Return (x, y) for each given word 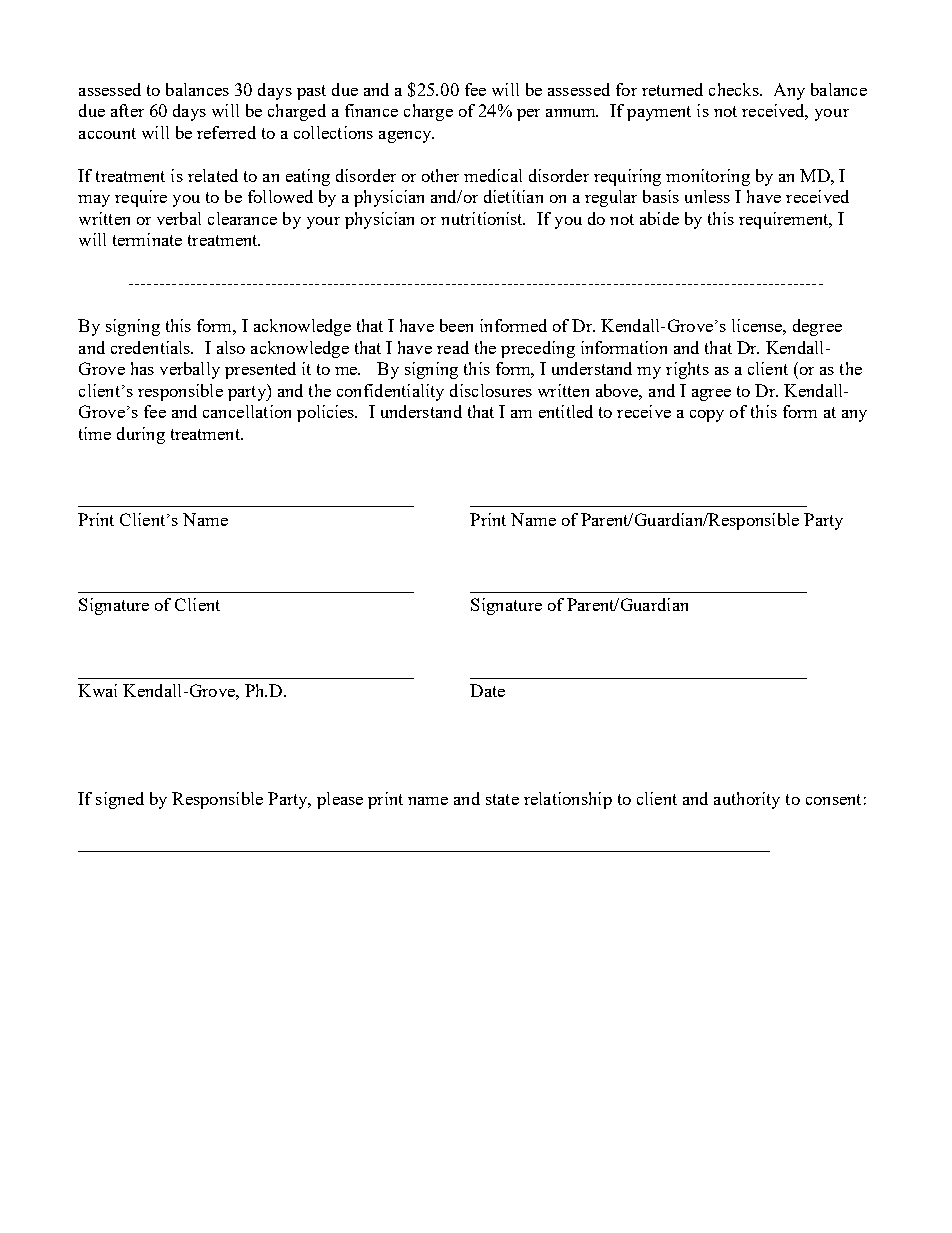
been (456, 325)
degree (817, 327)
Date (487, 690)
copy (707, 416)
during (141, 435)
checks (735, 89)
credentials (152, 347)
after (127, 110)
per (528, 115)
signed (120, 800)
